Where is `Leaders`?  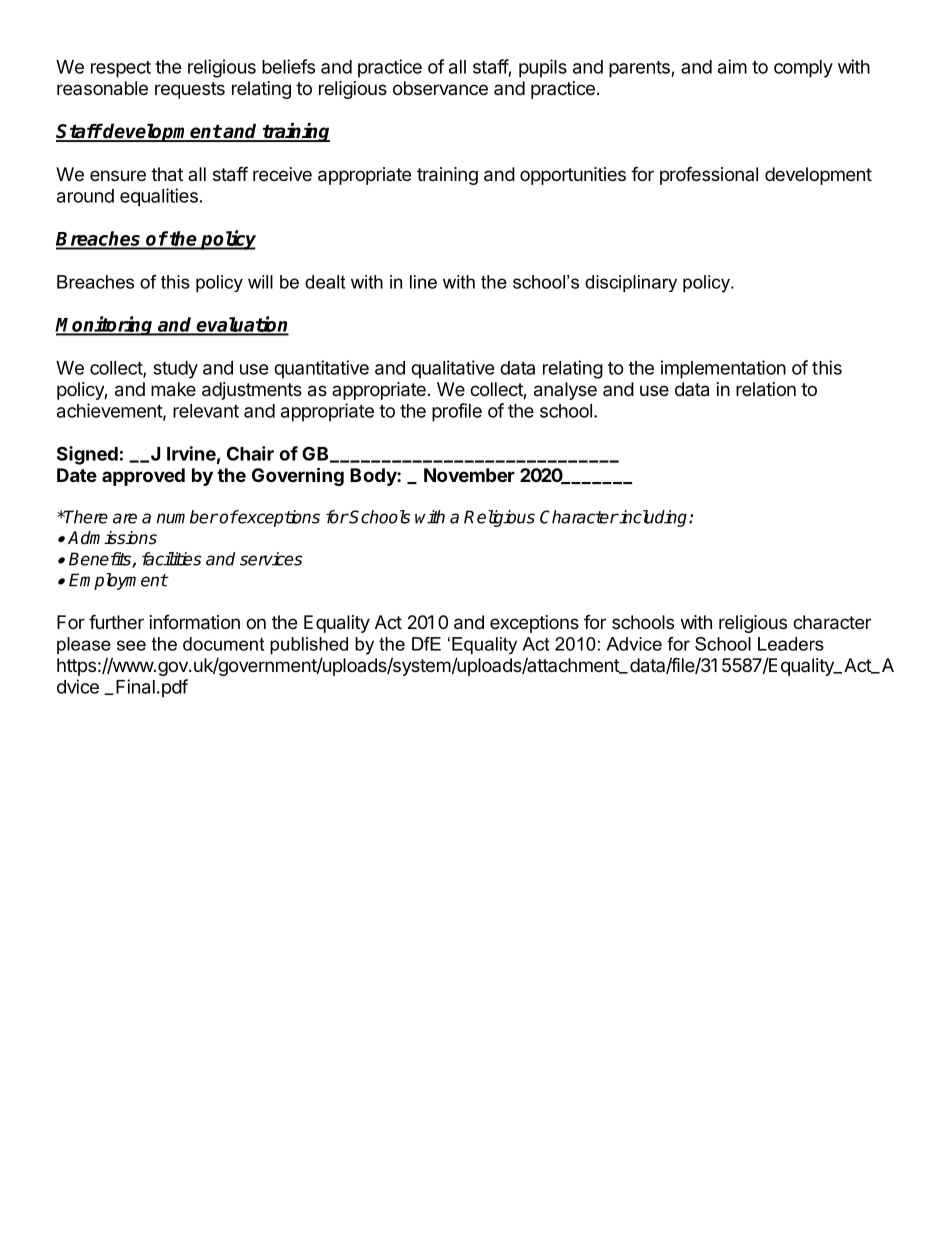 Leaders is located at coordinates (791, 644).
